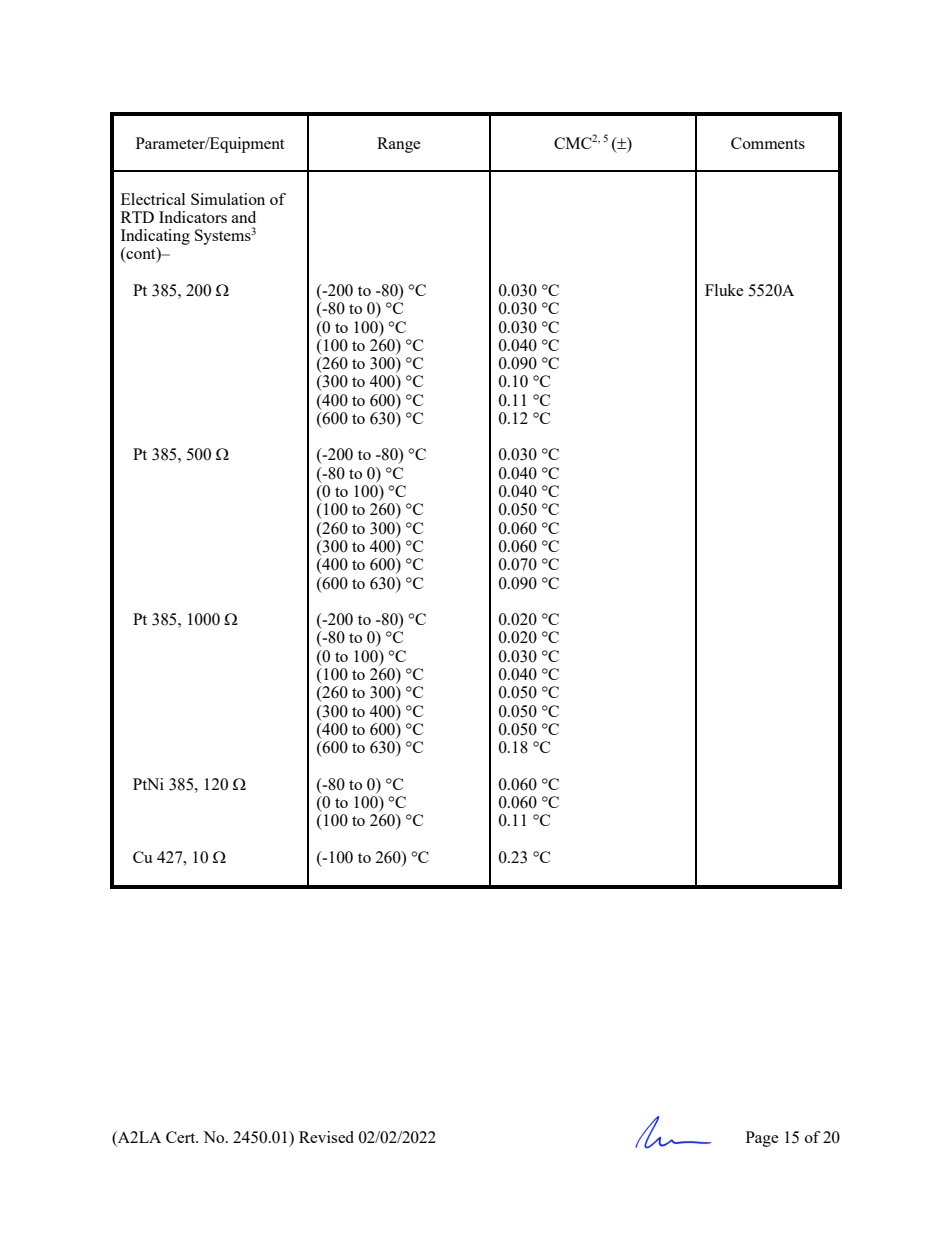 The height and width of the screenshot is (1233, 952). What do you see at coordinates (762, 1139) in the screenshot?
I see `Page` at bounding box center [762, 1139].
